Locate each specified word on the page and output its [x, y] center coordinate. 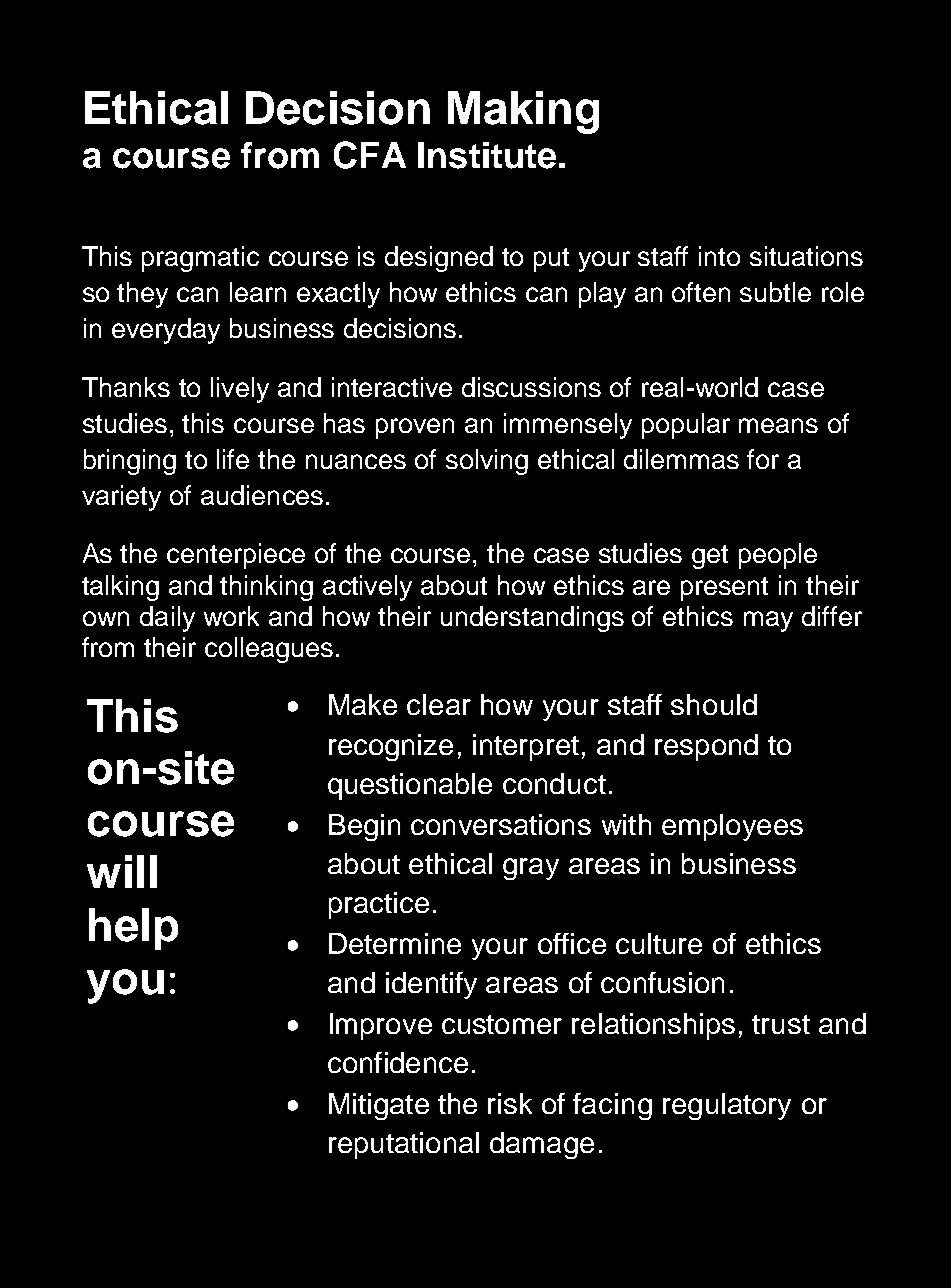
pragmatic [200, 259]
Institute [487, 155]
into [719, 256]
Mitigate [379, 1106]
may [768, 621]
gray [531, 869]
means [778, 425]
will [122, 871]
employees [732, 827]
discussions [531, 387]
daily [167, 619]
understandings [532, 619]
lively [240, 390]
